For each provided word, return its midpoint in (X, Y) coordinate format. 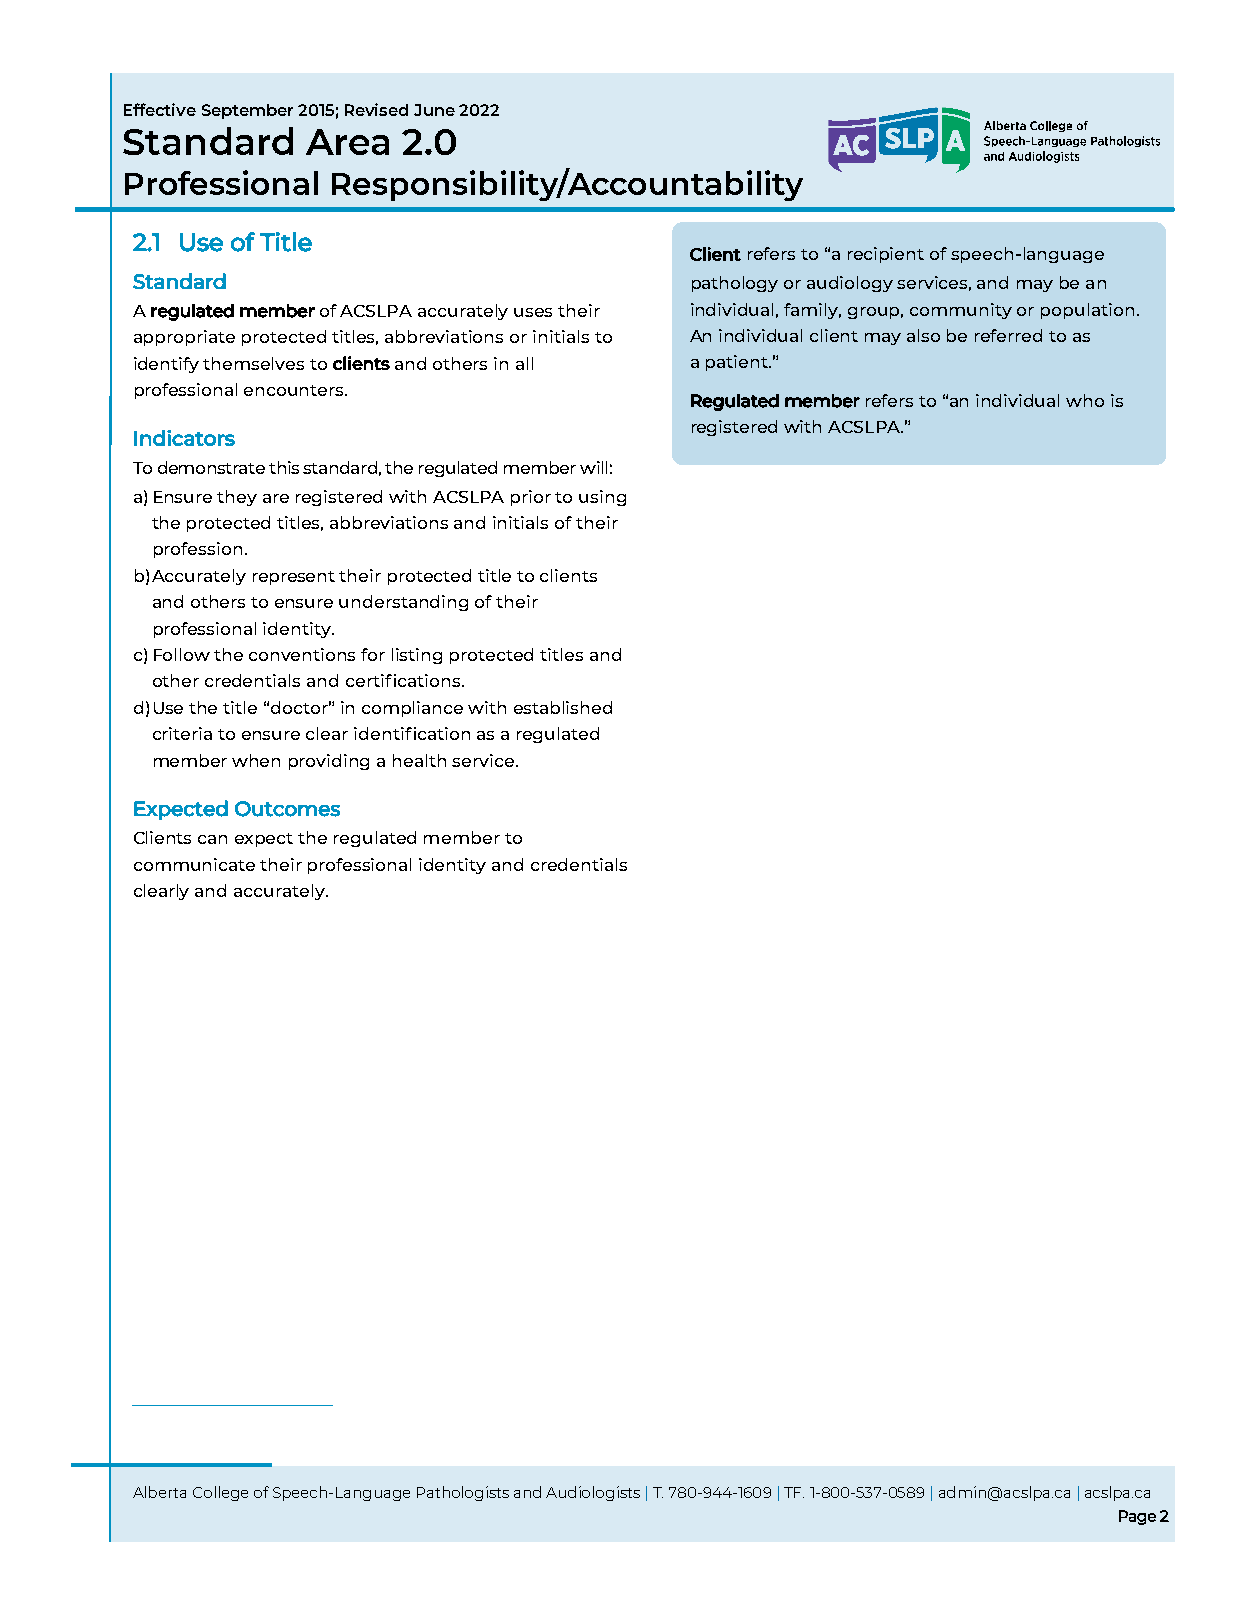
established (563, 707)
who (1085, 400)
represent (294, 578)
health (419, 760)
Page (1137, 1517)
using (602, 498)
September (247, 111)
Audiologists (593, 1493)
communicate (194, 864)
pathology (735, 284)
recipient (886, 255)
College (220, 1493)
